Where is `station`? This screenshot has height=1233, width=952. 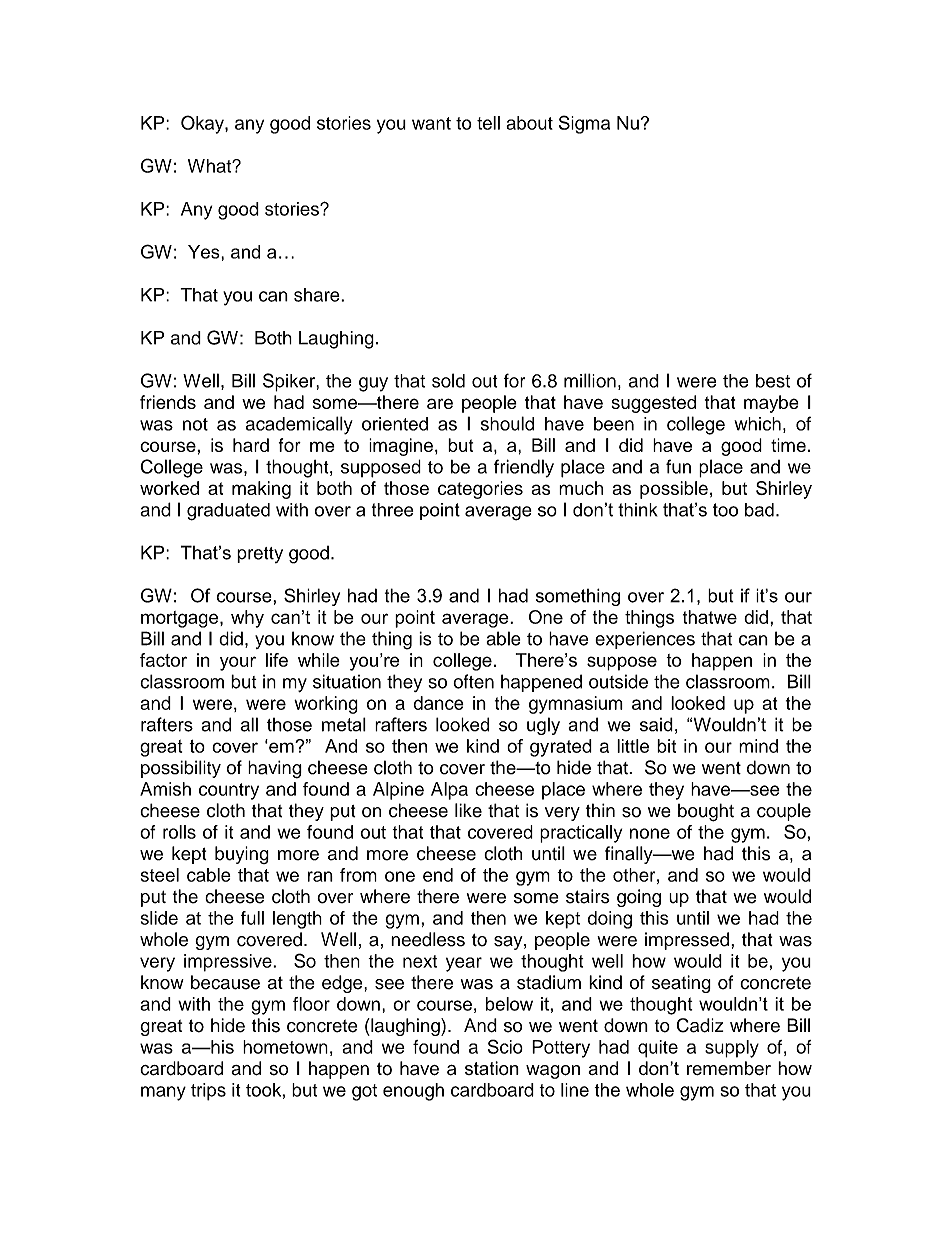 station is located at coordinates (492, 1068).
